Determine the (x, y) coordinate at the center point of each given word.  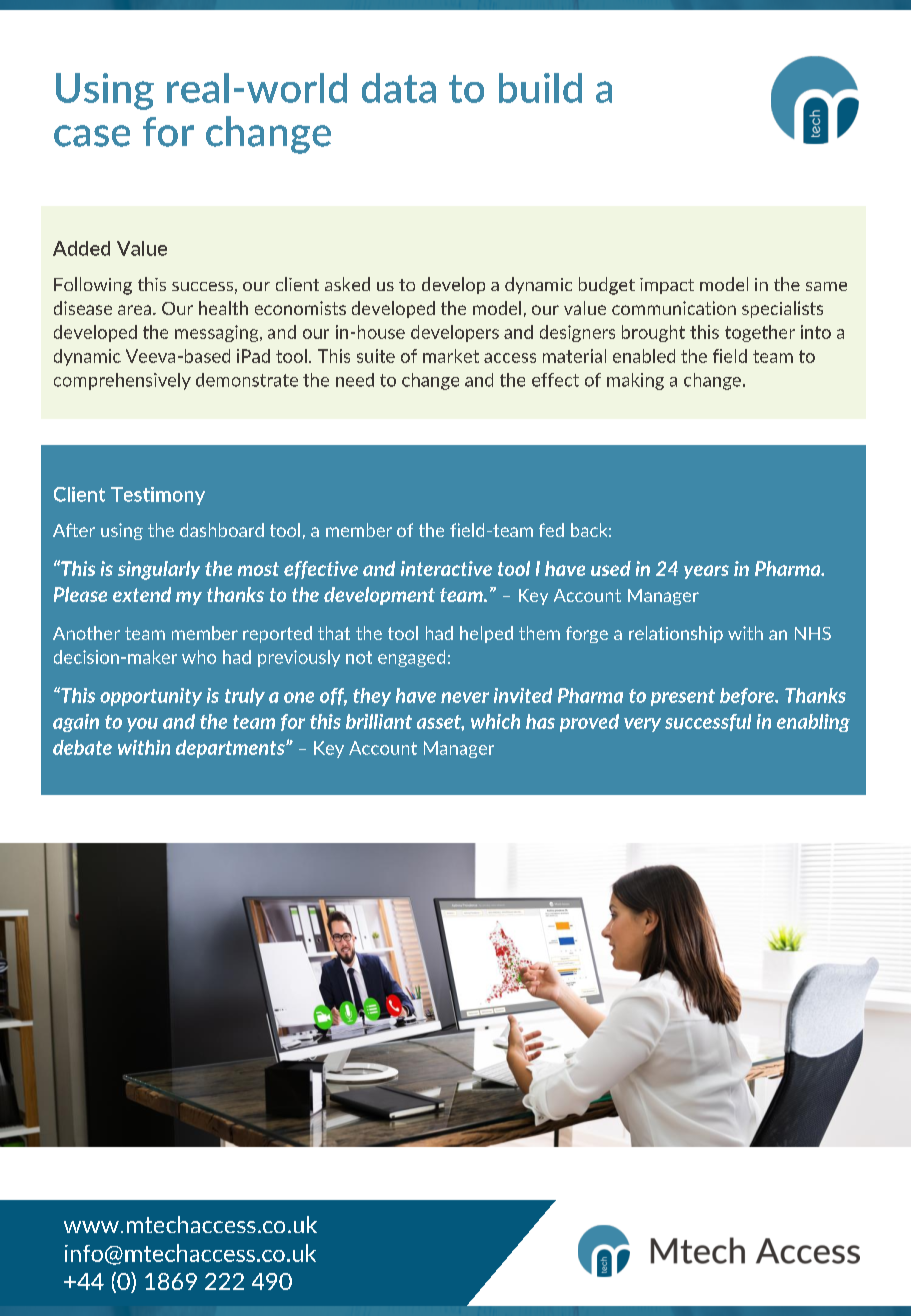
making (635, 381)
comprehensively (122, 381)
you (142, 725)
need (355, 380)
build (540, 88)
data (399, 88)
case (92, 136)
